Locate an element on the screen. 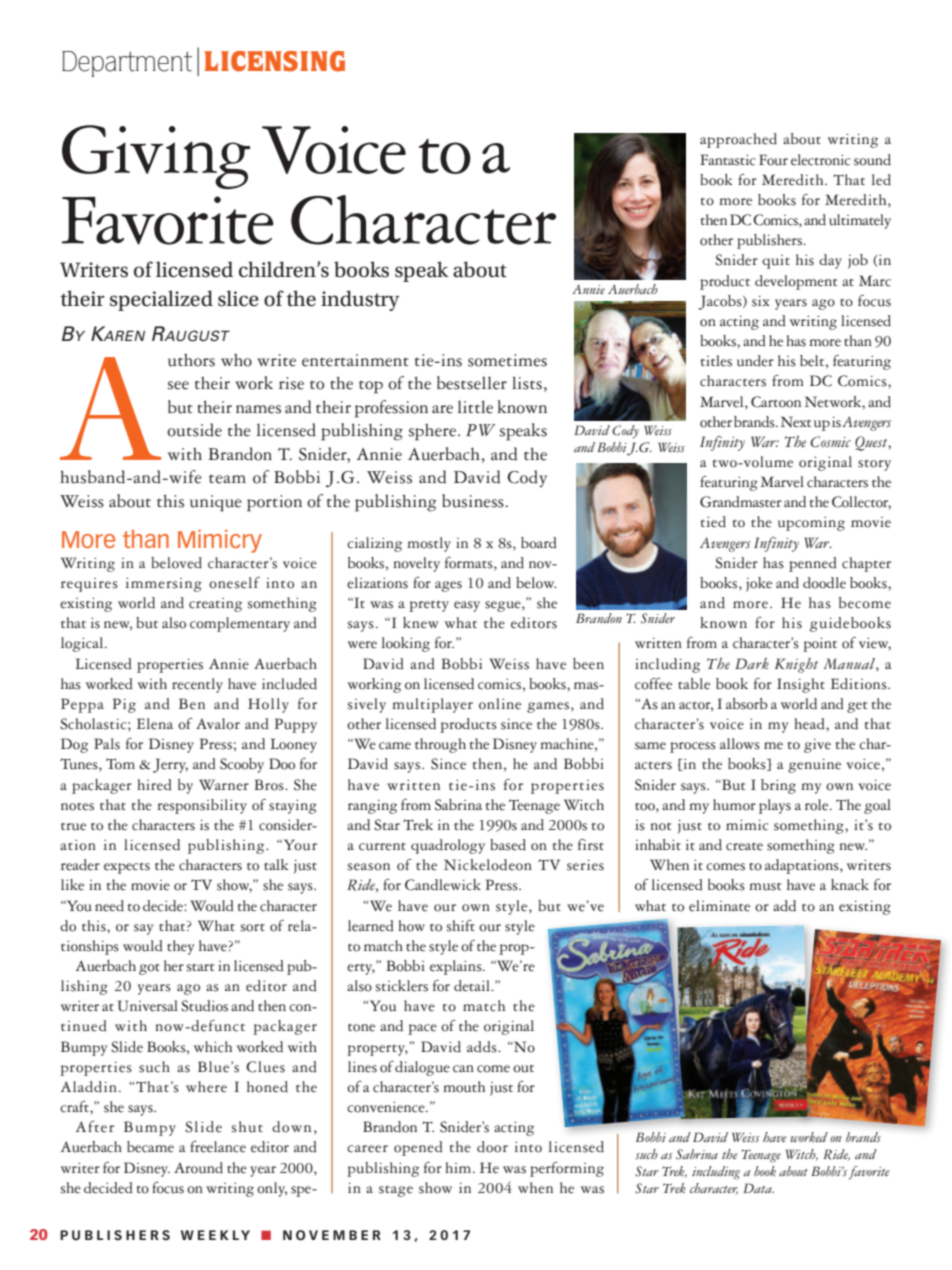 This screenshot has width=952, height=1270. hired is located at coordinates (154, 785).
